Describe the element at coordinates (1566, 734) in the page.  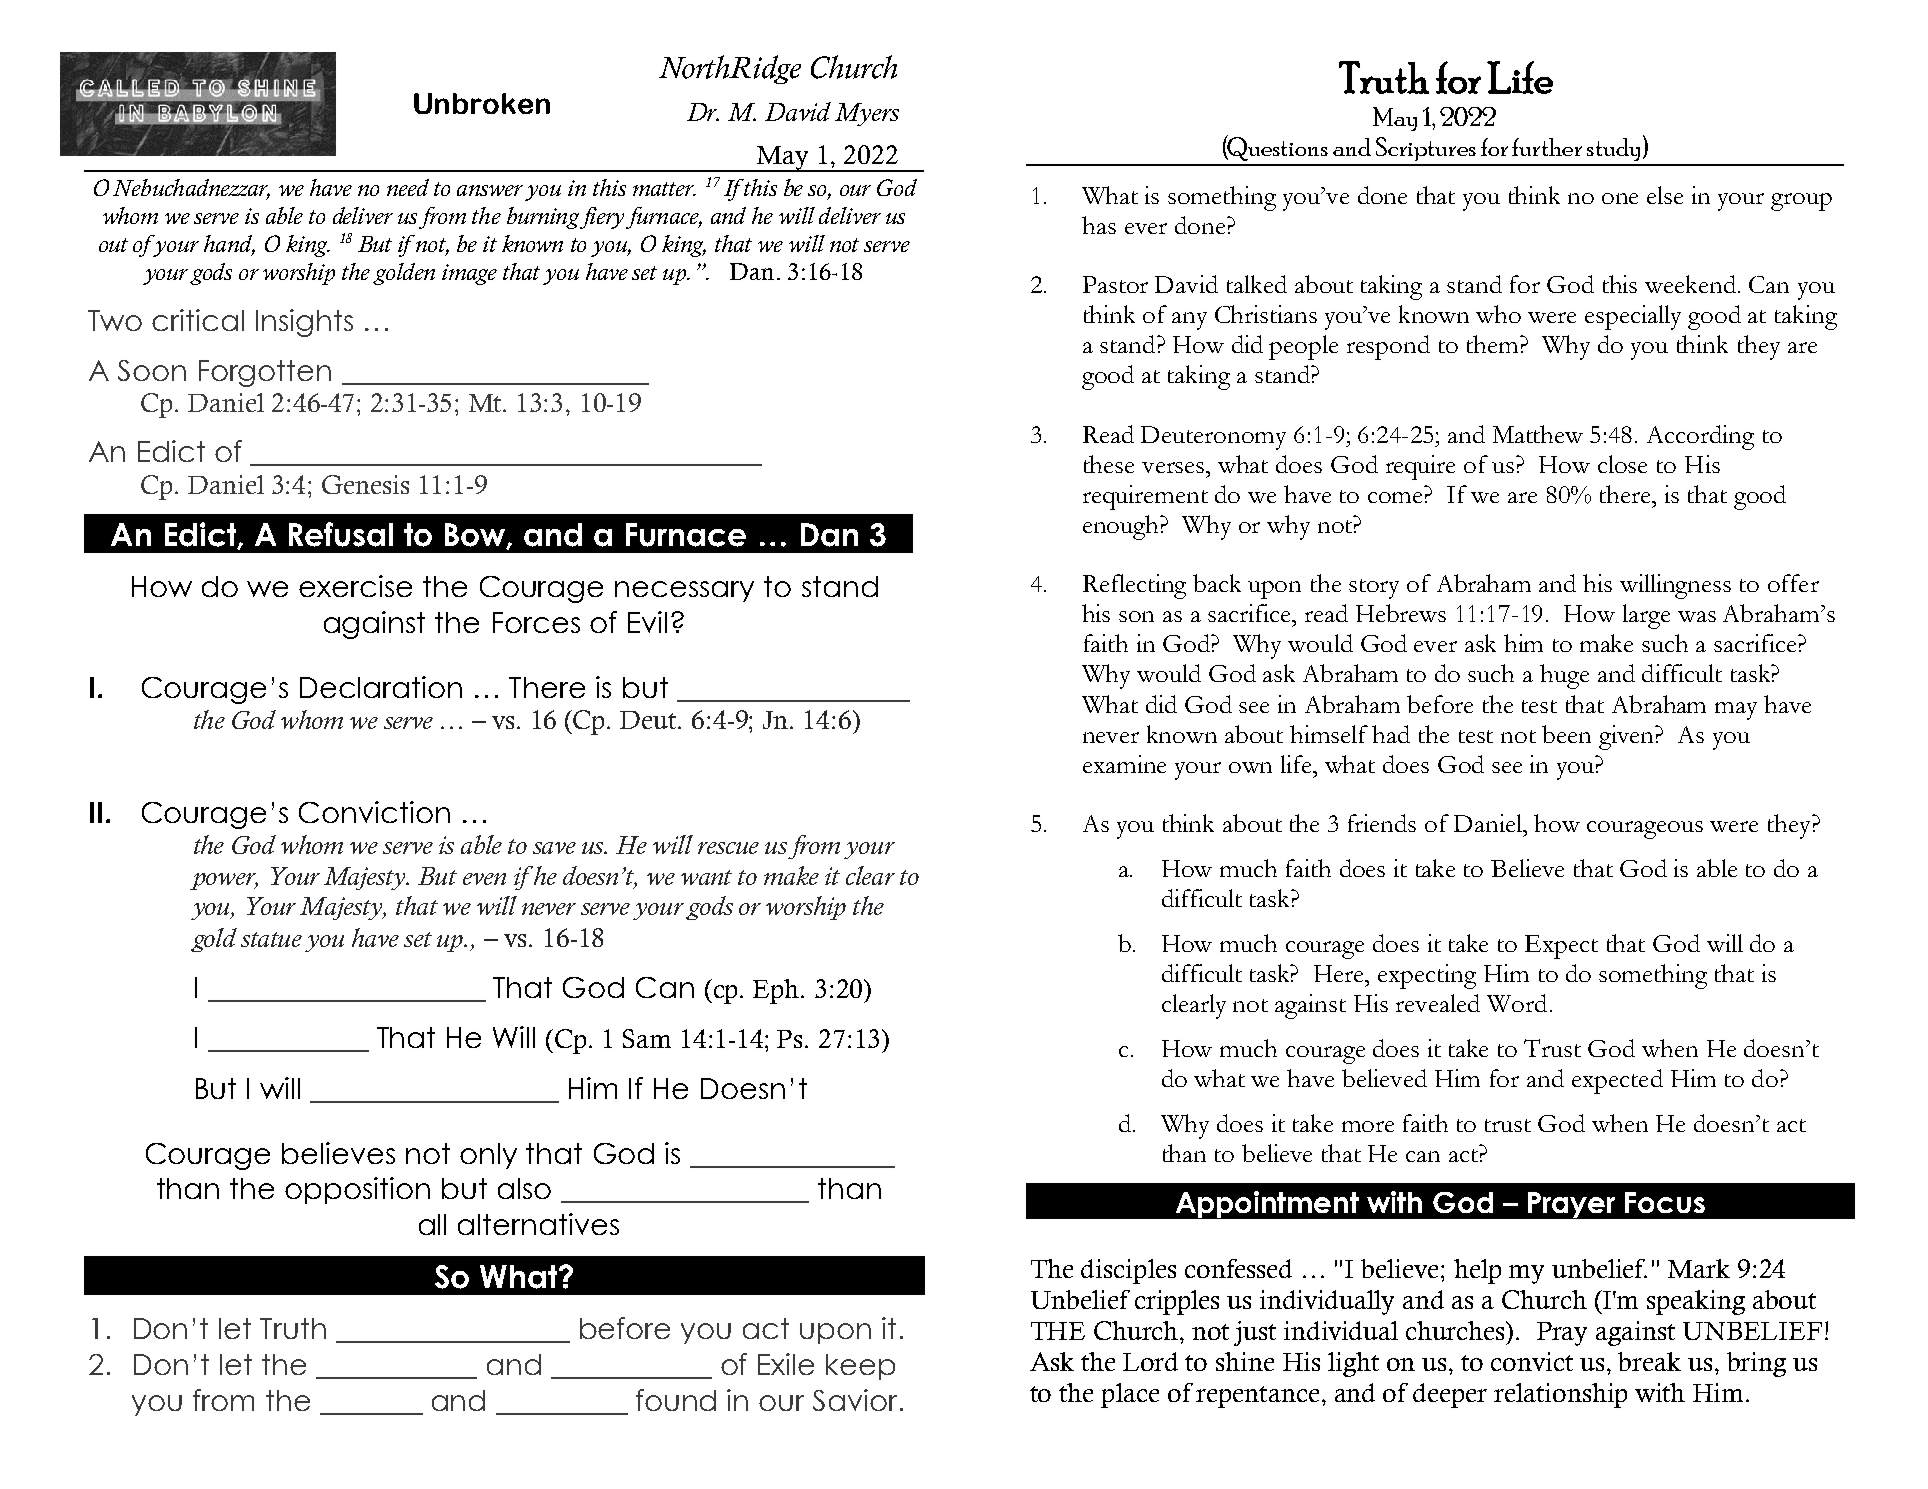
I see `been` at that location.
